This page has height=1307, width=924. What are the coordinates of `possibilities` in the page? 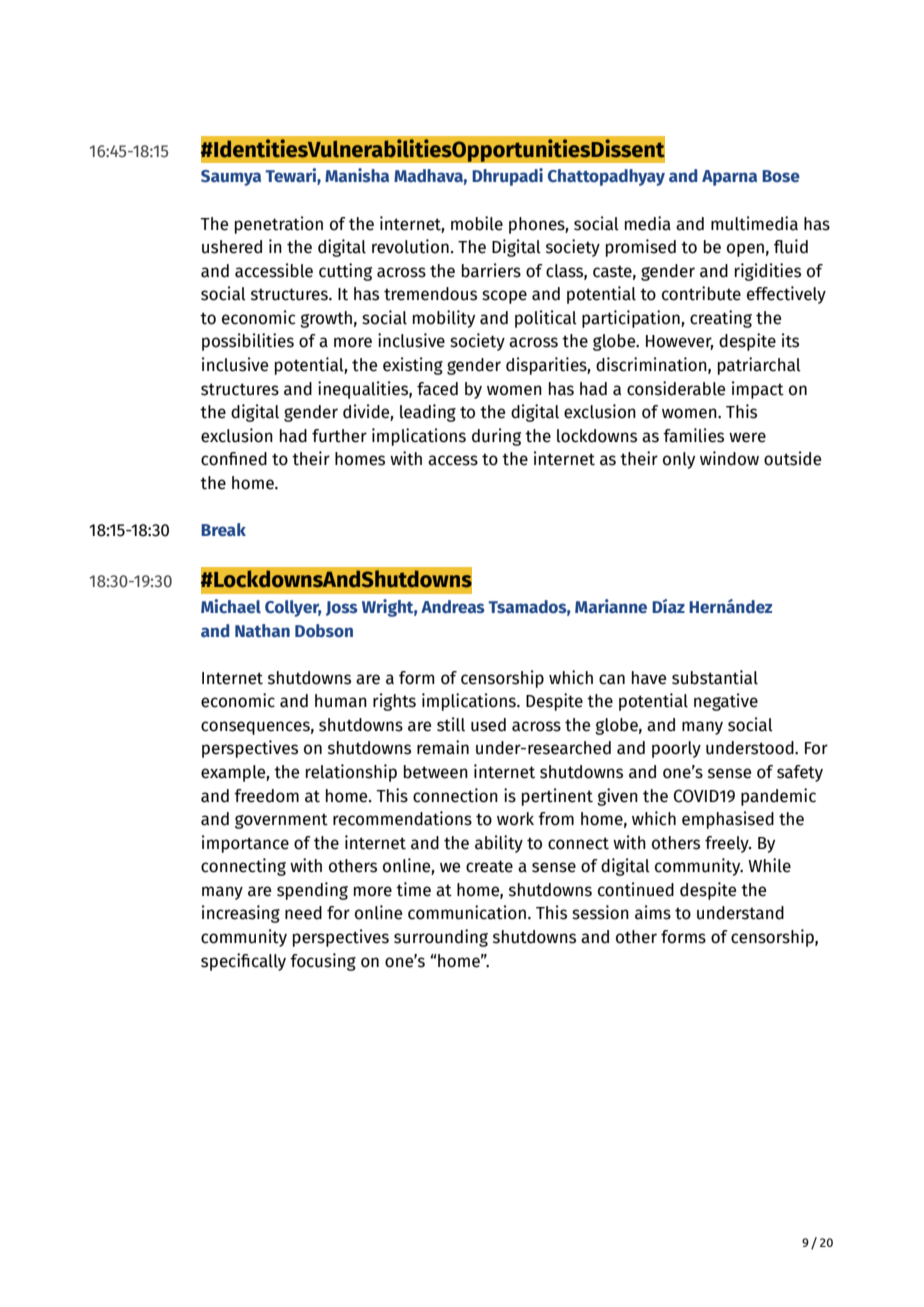 It's located at (248, 342).
